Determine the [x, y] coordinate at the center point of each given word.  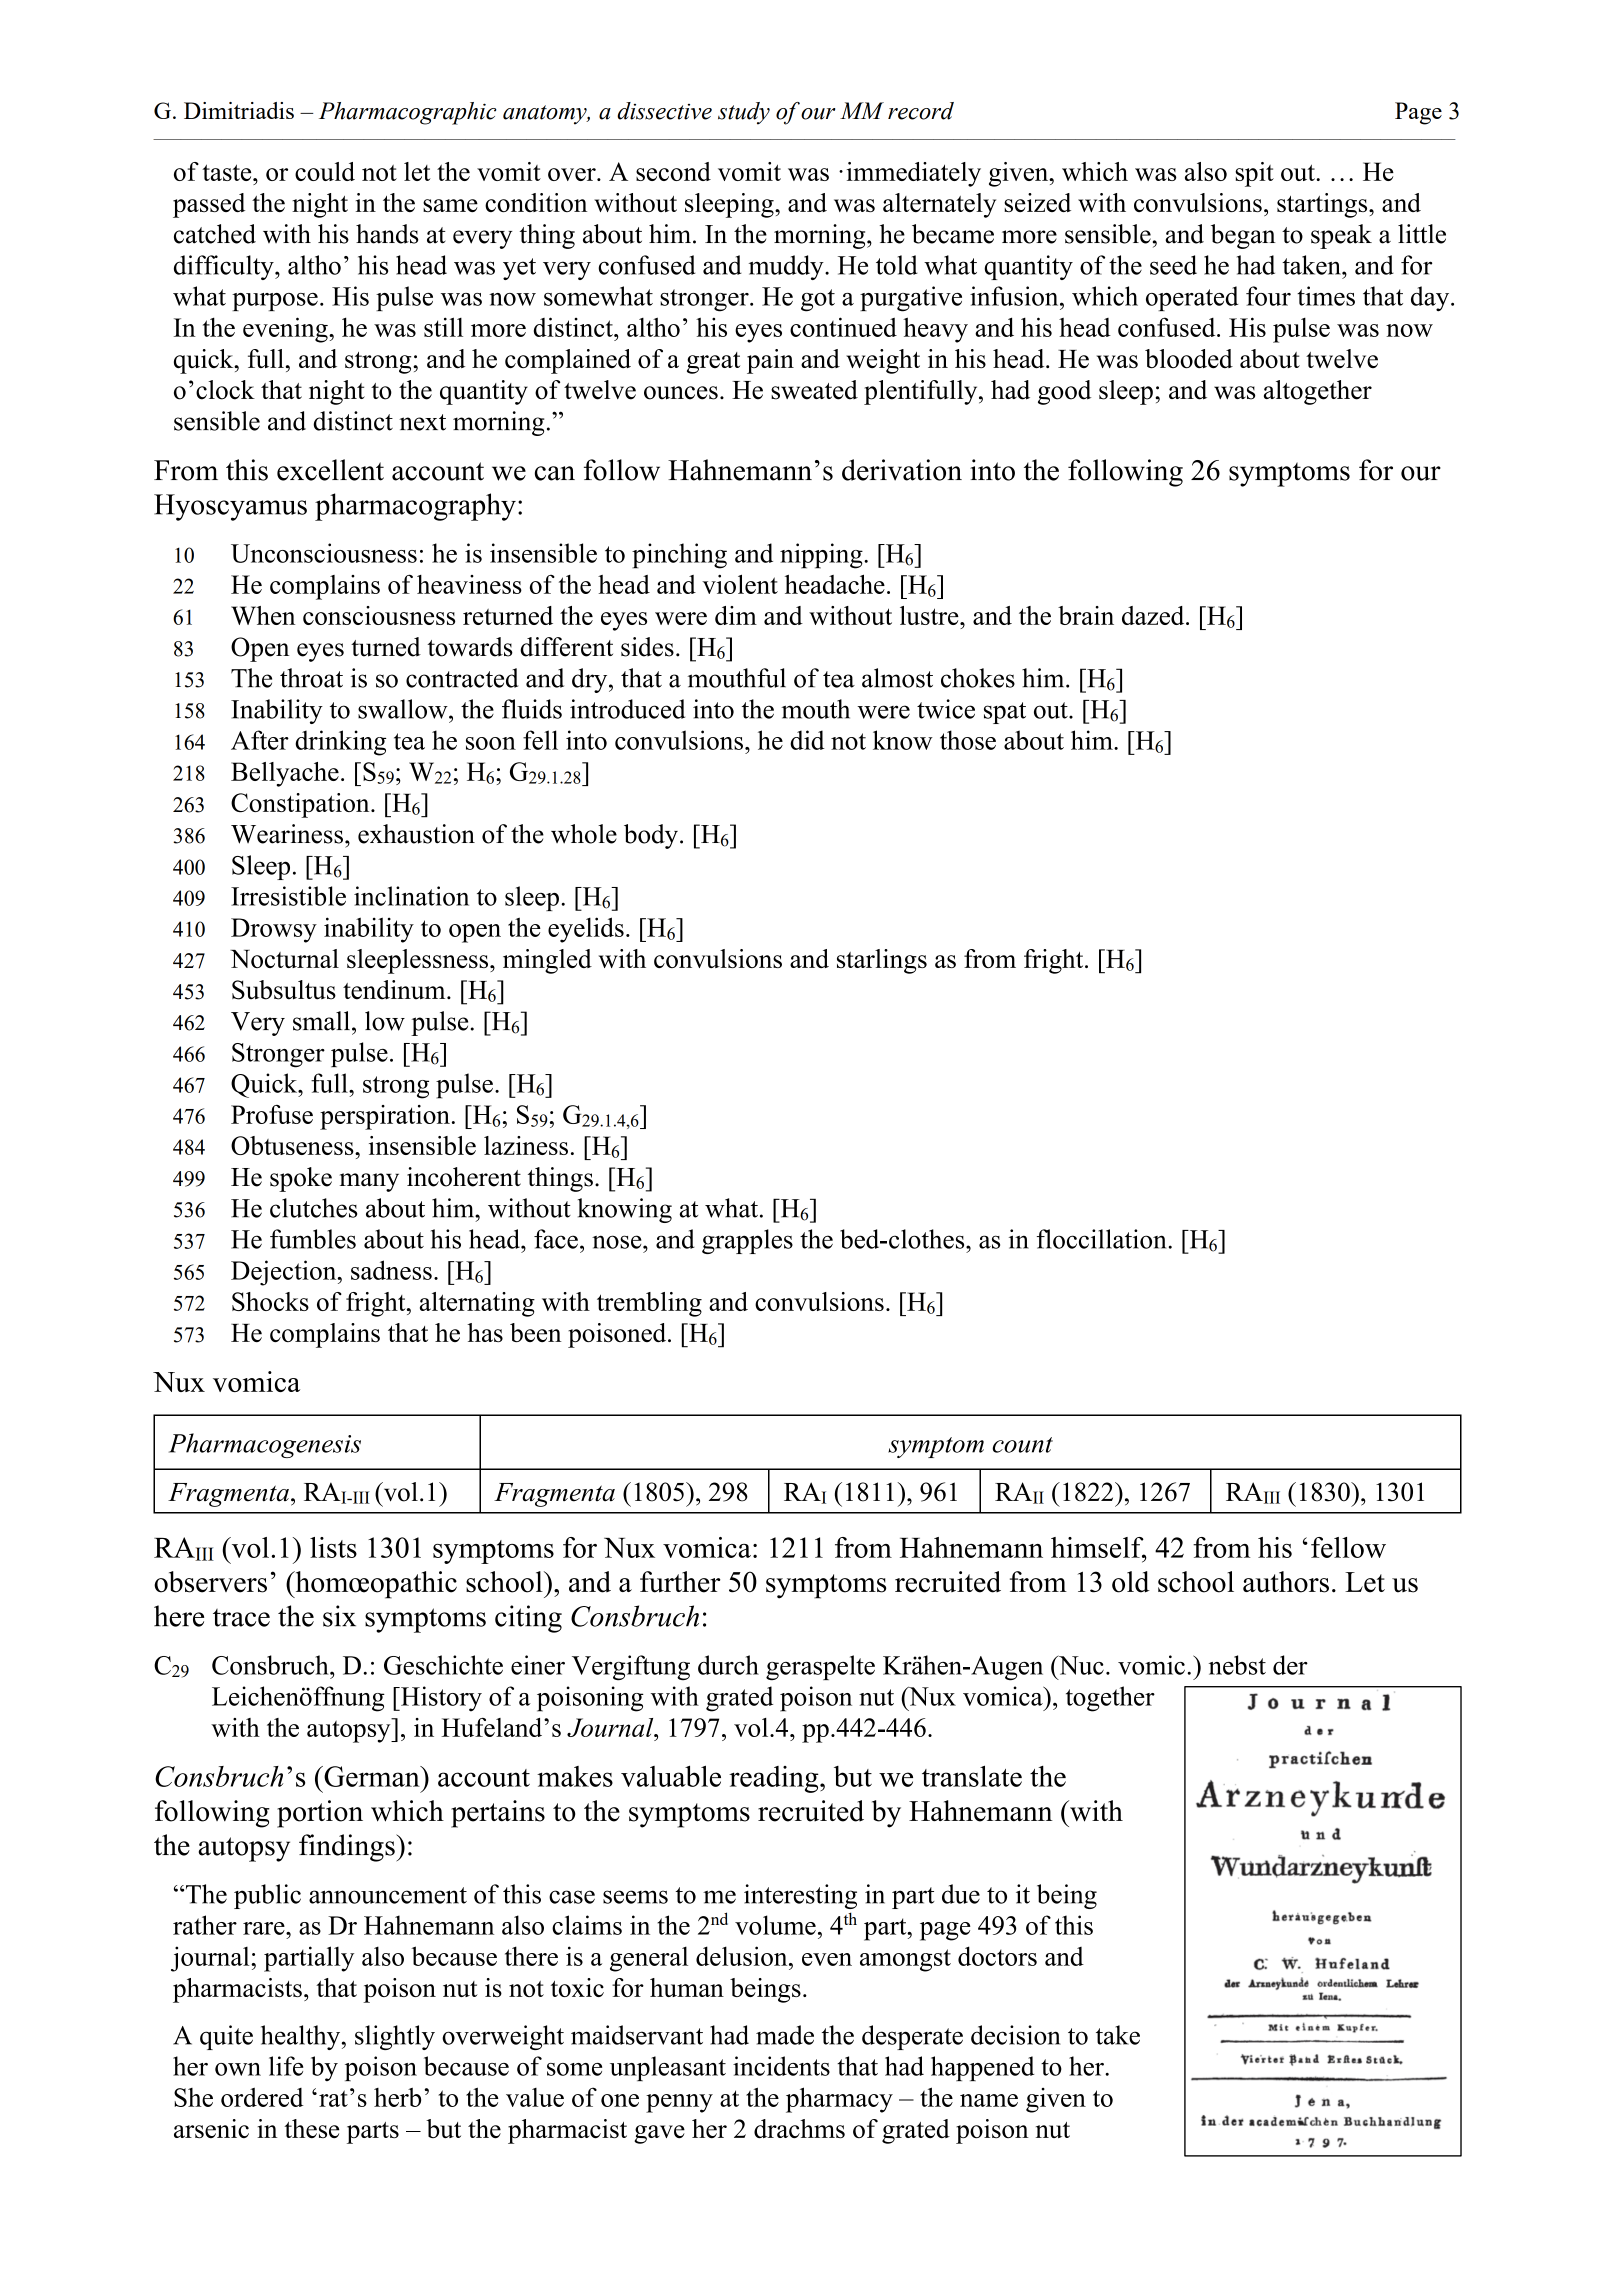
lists [333, 1547]
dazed [1154, 615]
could [325, 171]
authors [1286, 1582]
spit [1254, 174]
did [807, 740]
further [680, 1582]
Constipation [301, 805]
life [286, 2066]
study [744, 113]
